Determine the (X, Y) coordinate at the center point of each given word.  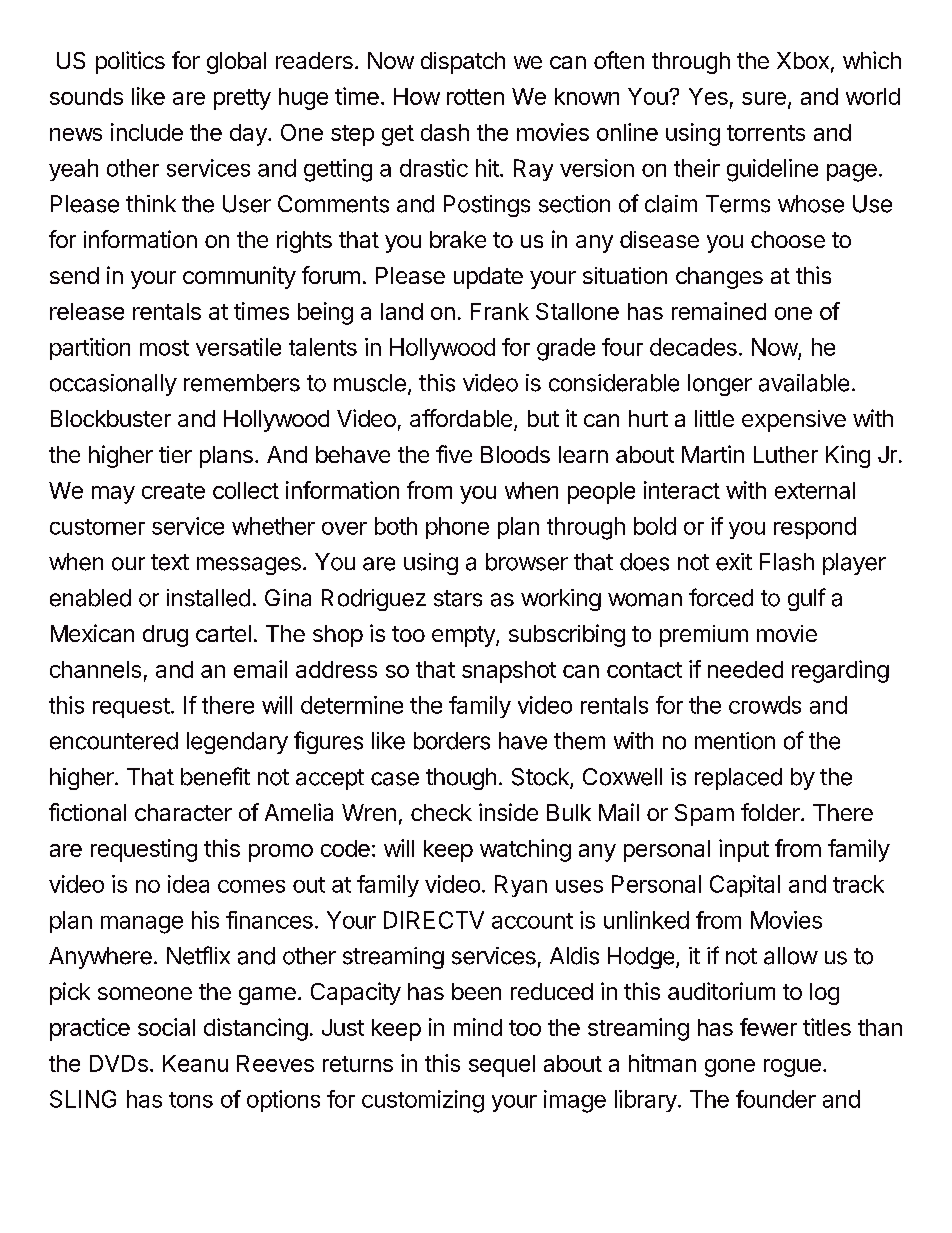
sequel (502, 1066)
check (441, 812)
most (164, 348)
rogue (792, 1068)
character (183, 812)
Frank (500, 311)
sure (764, 98)
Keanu (195, 1063)
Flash (787, 562)
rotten (475, 97)
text (170, 562)
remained (719, 311)
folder (771, 812)
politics (130, 62)
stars (458, 598)
